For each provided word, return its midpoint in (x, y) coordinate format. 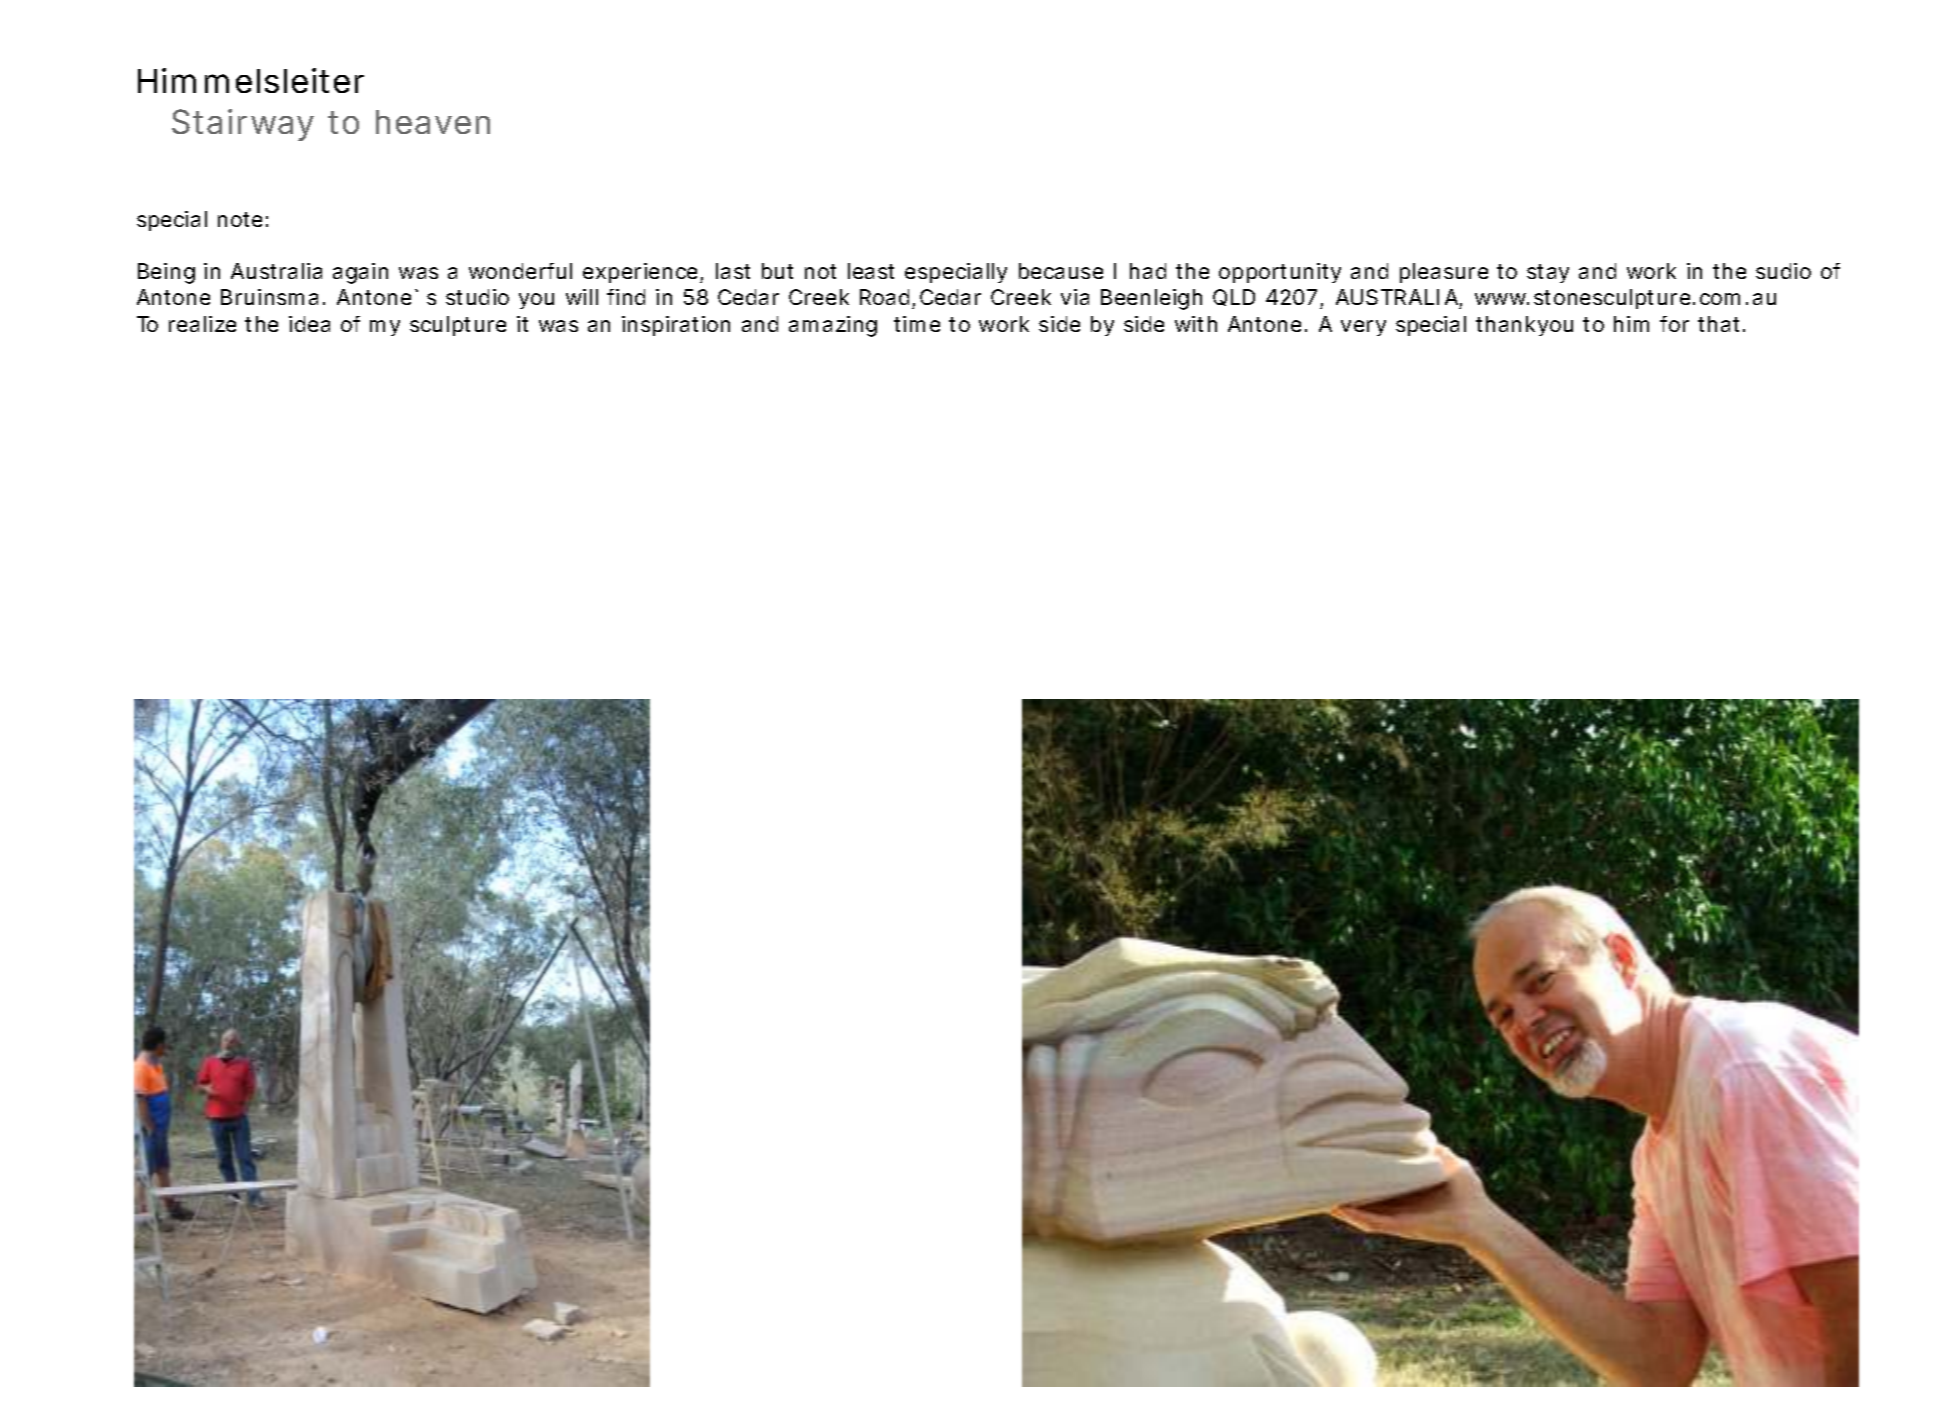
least (871, 271)
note (240, 219)
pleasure (1444, 273)
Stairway (243, 125)
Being (166, 273)
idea (309, 324)
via (1075, 297)
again (360, 273)
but (777, 271)
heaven (433, 122)
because (1061, 271)
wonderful (520, 271)
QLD (1234, 297)
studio (477, 297)
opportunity (1280, 273)
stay (1548, 273)
